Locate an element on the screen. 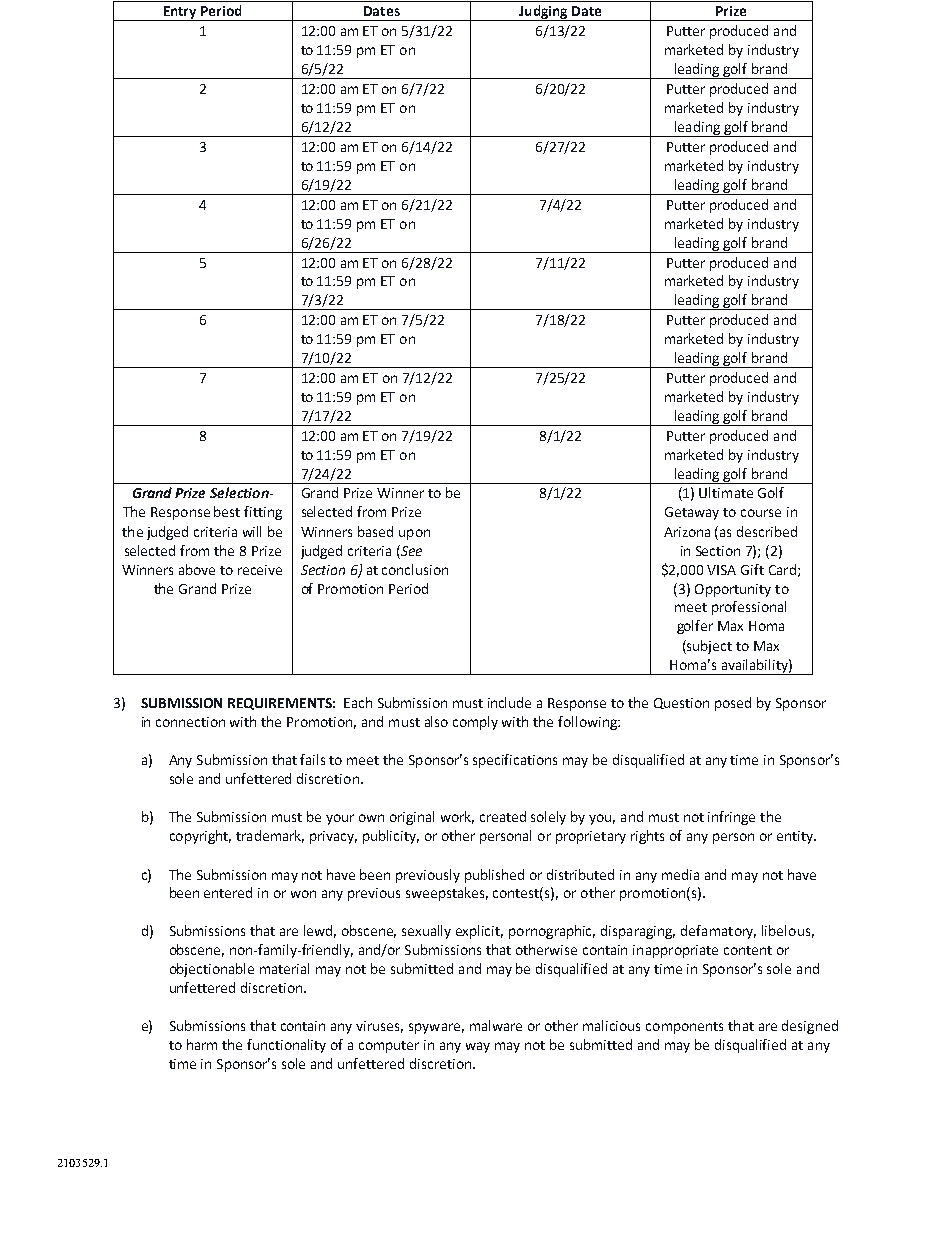  best is located at coordinates (227, 511).
